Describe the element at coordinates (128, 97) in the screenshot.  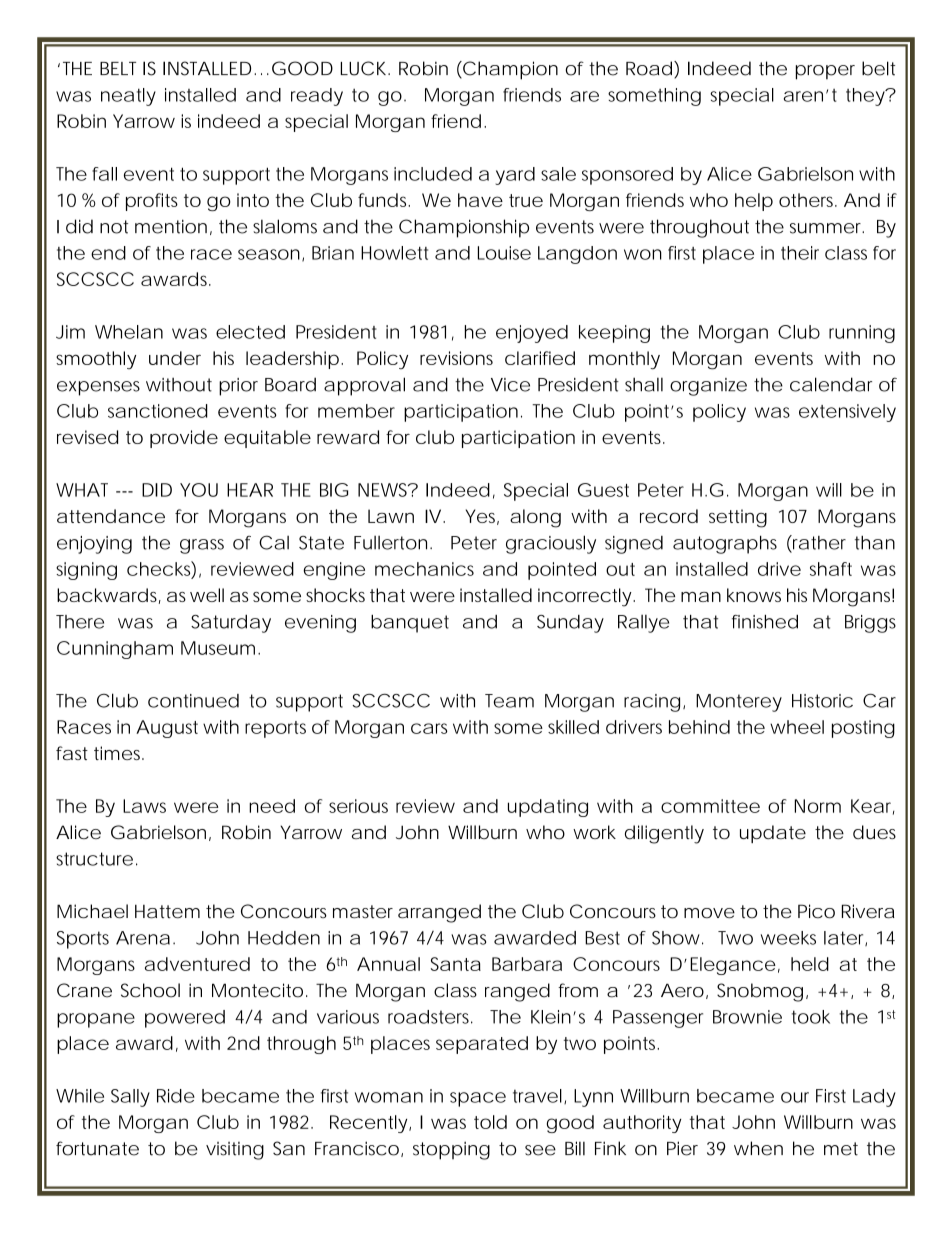
I see `neatly` at that location.
